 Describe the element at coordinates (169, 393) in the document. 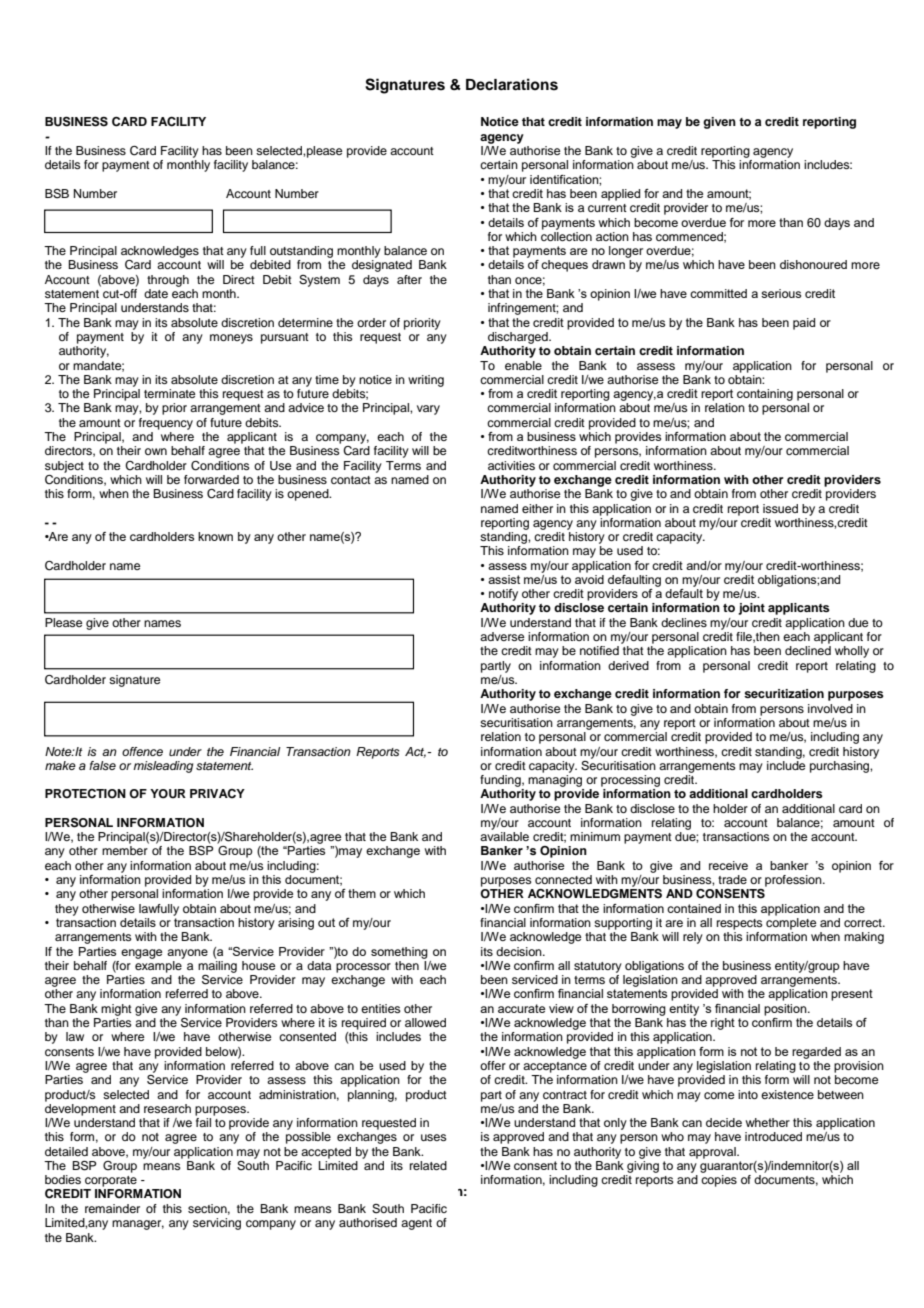

I see `terminate` at that location.
